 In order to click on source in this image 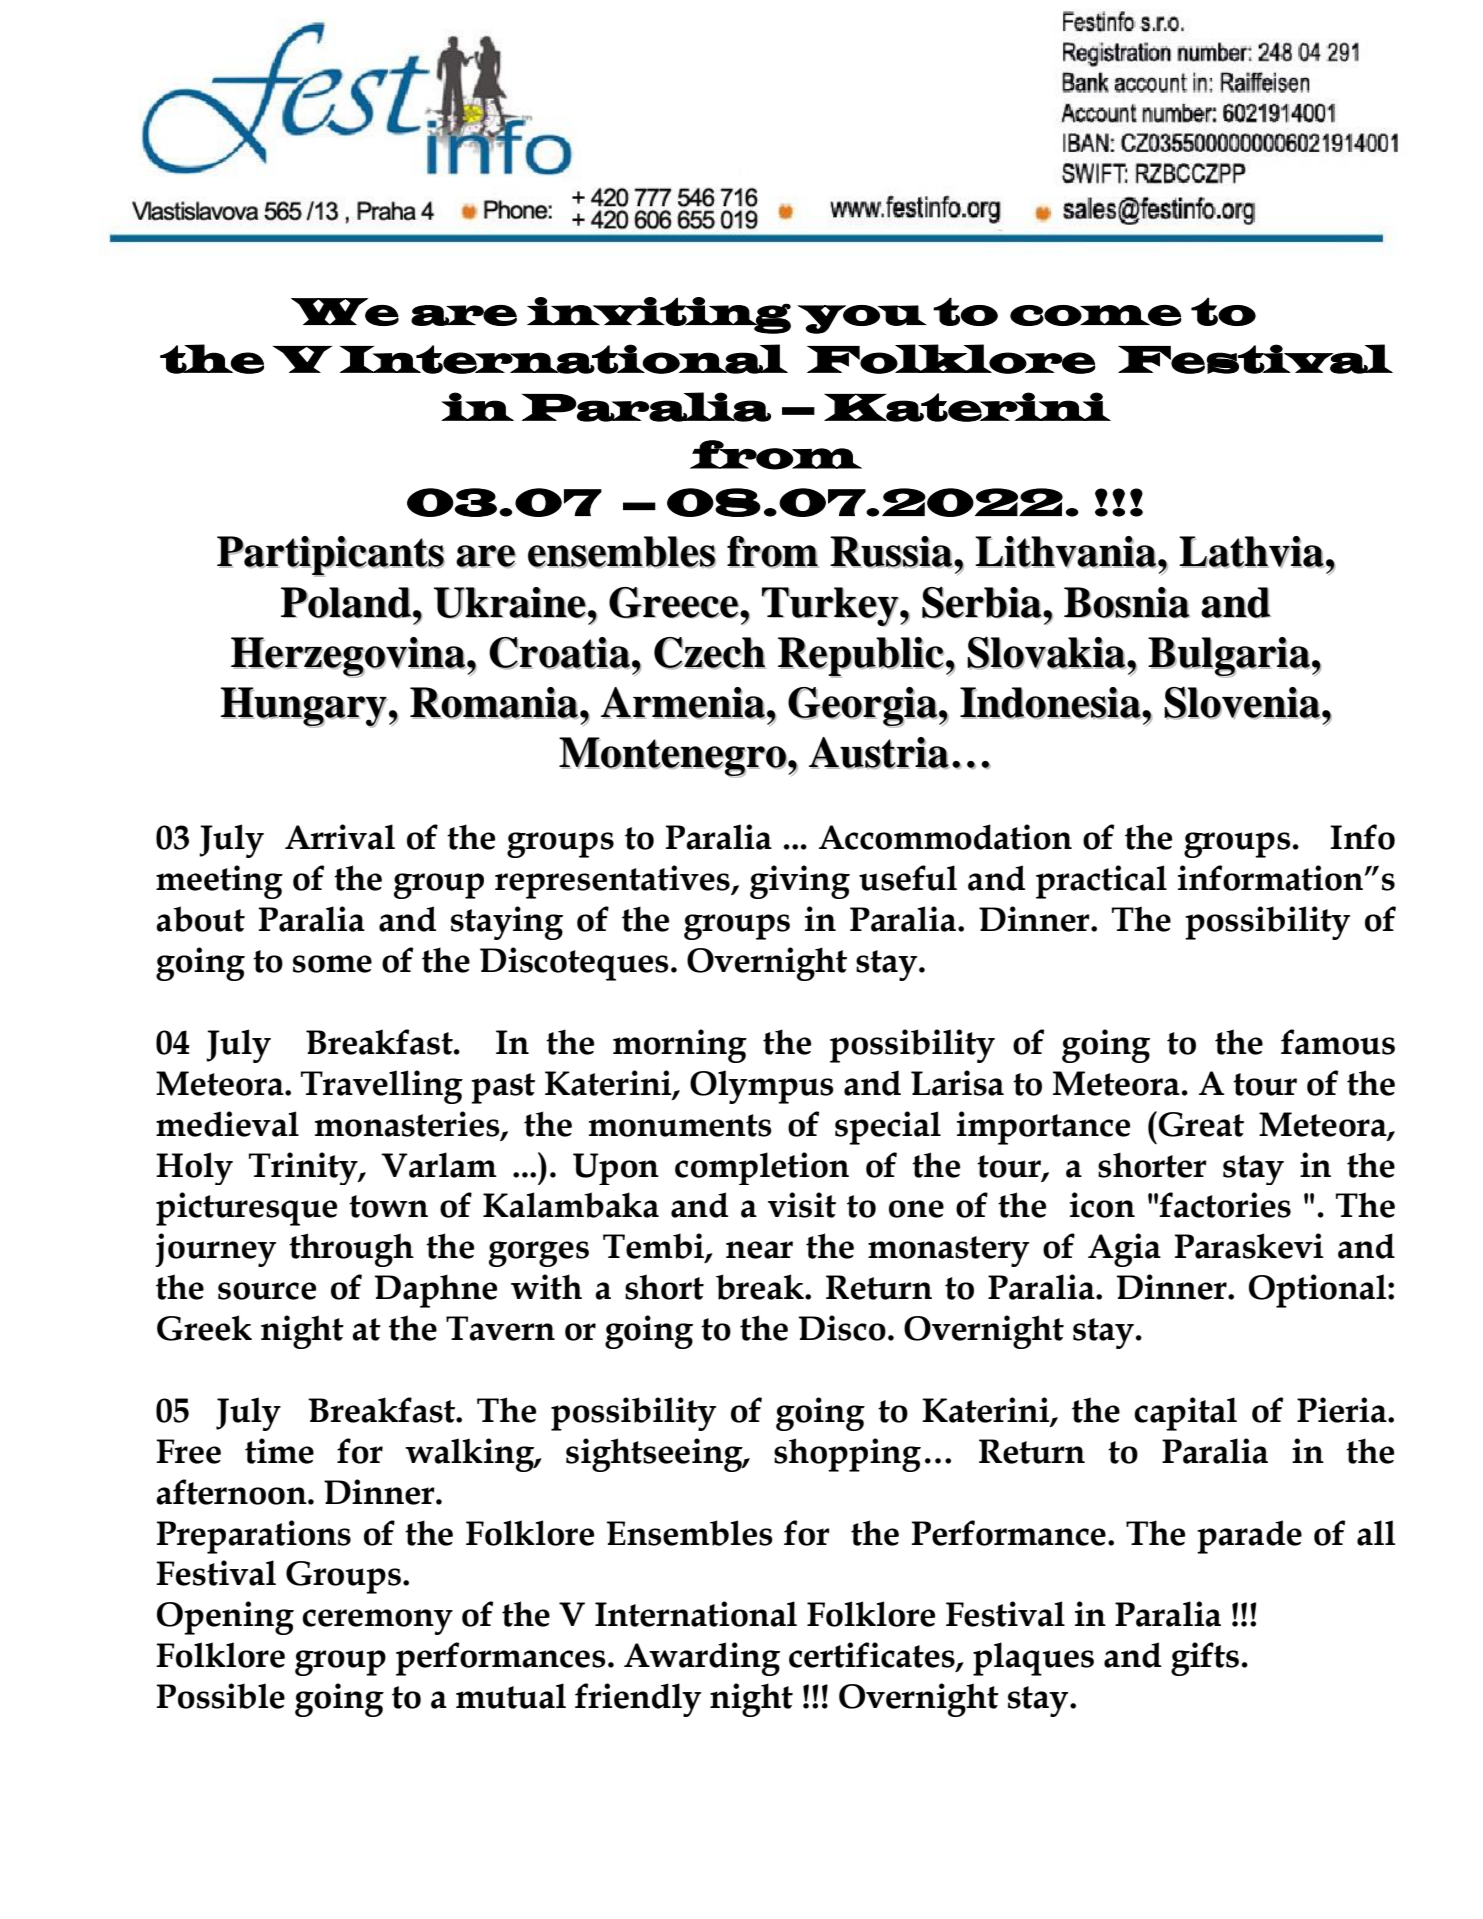, I will do `click(267, 1291)`.
